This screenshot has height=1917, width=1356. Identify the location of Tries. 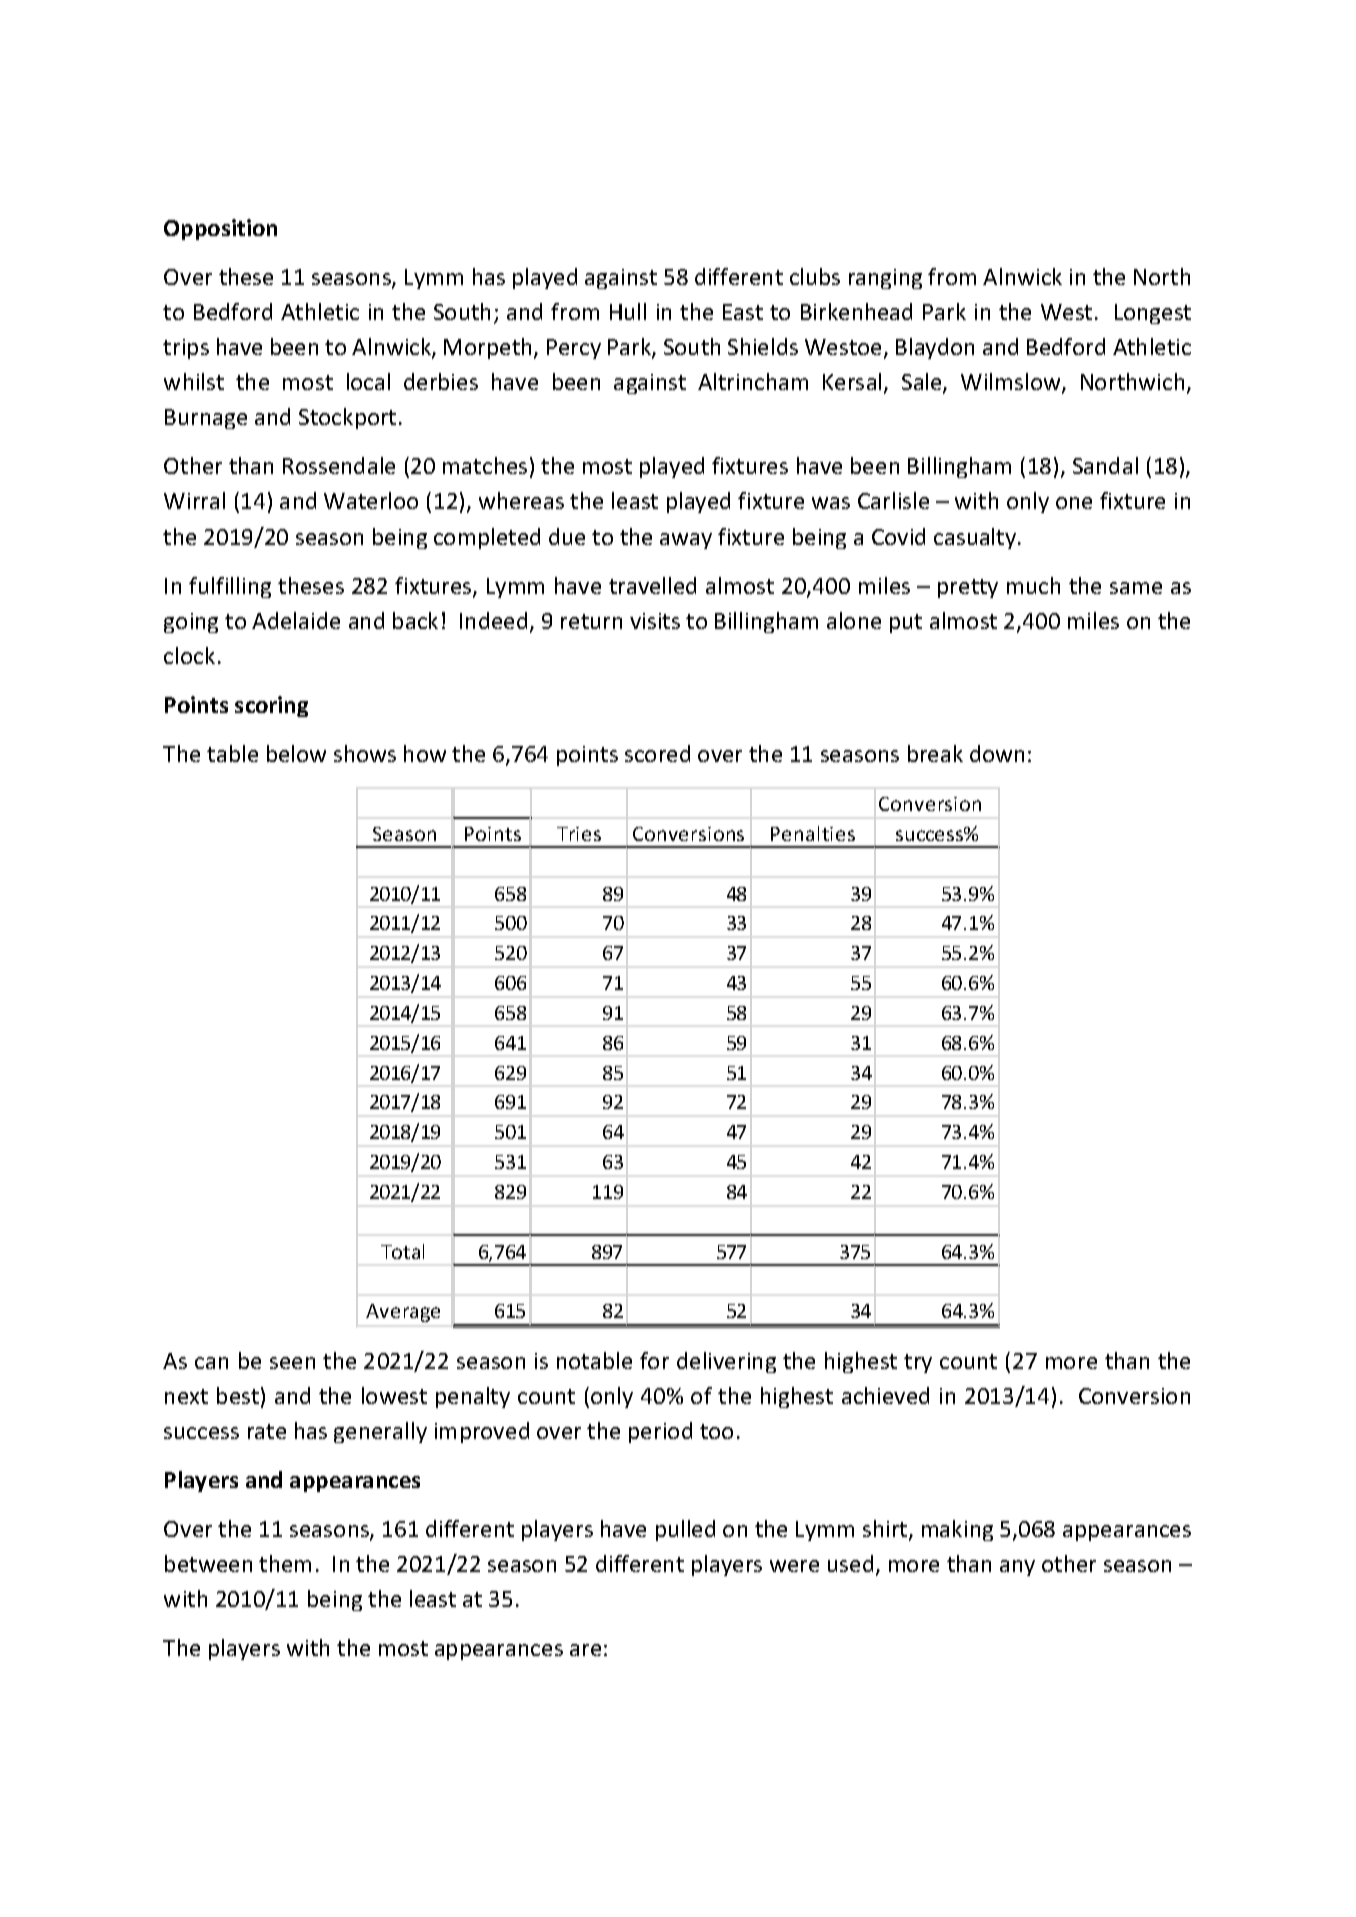
(579, 834).
